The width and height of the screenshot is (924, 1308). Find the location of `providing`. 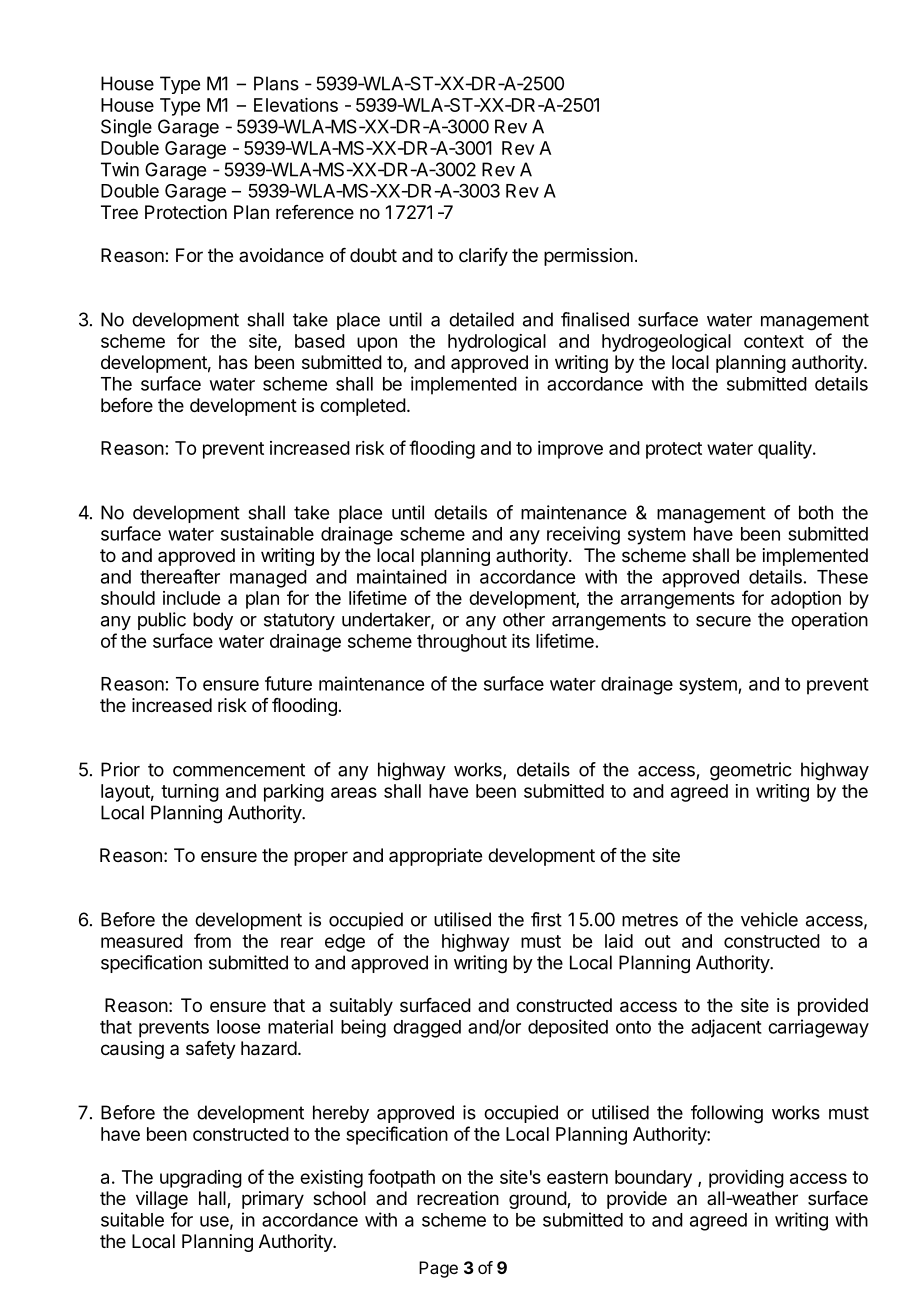

providing is located at coordinates (746, 1179).
